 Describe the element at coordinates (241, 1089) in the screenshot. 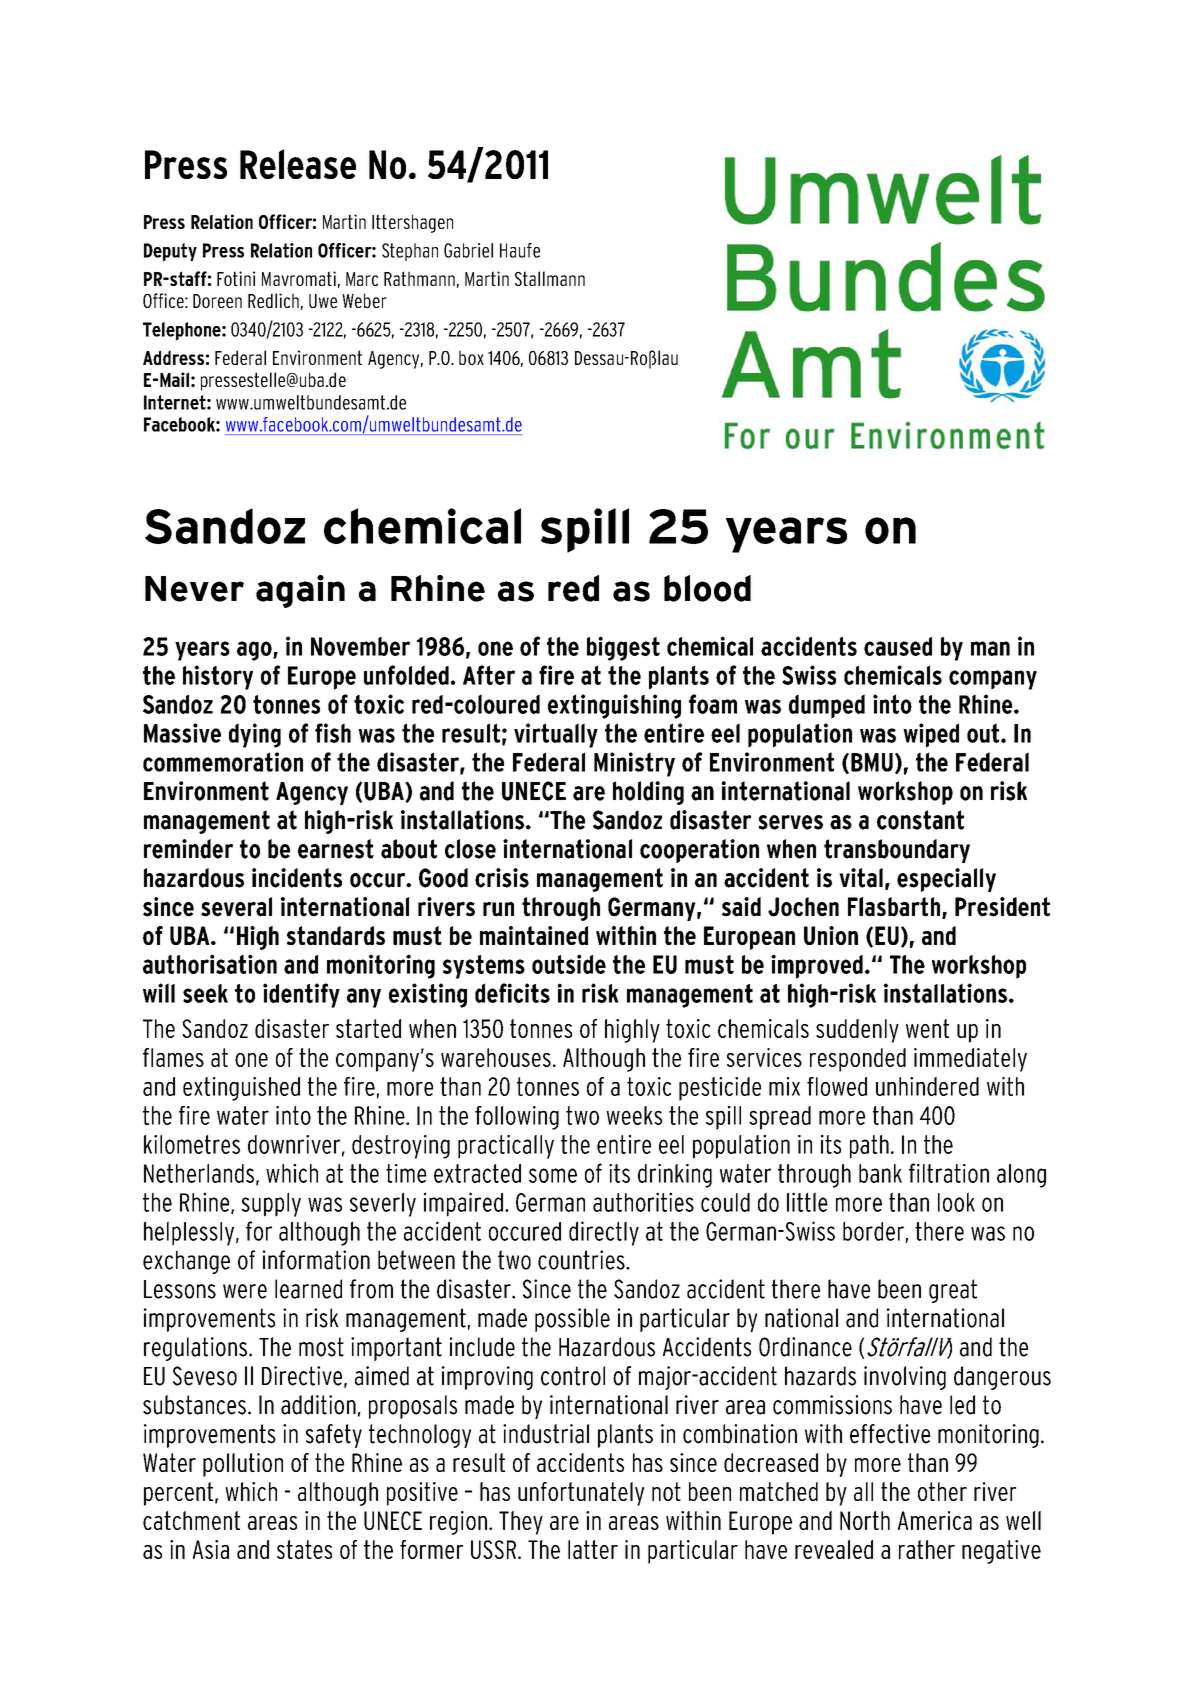

I see `extinguished` at that location.
